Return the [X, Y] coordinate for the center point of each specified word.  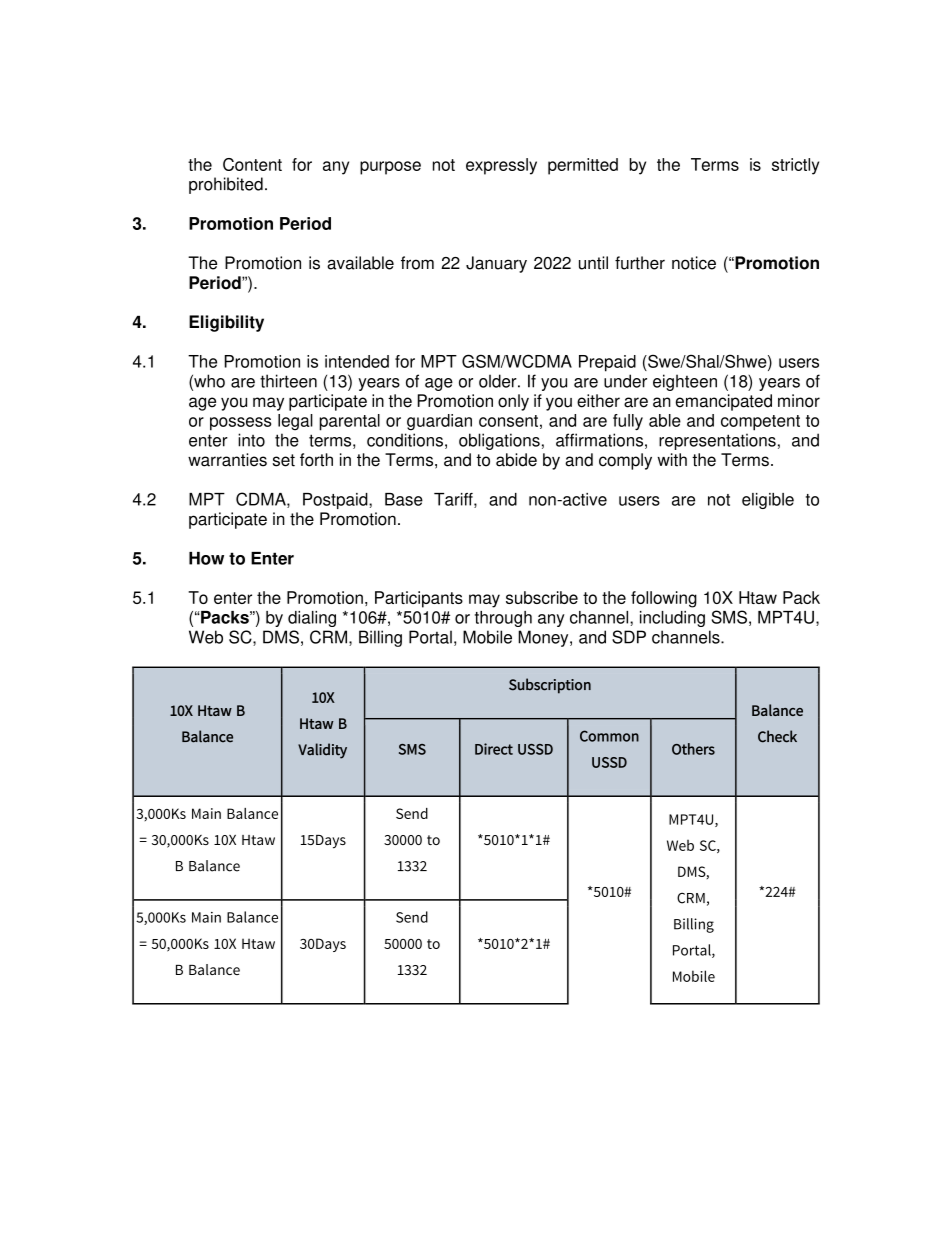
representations [717, 441]
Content [252, 164]
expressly [501, 166]
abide [516, 460]
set [284, 460]
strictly [795, 166]
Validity [322, 751]
